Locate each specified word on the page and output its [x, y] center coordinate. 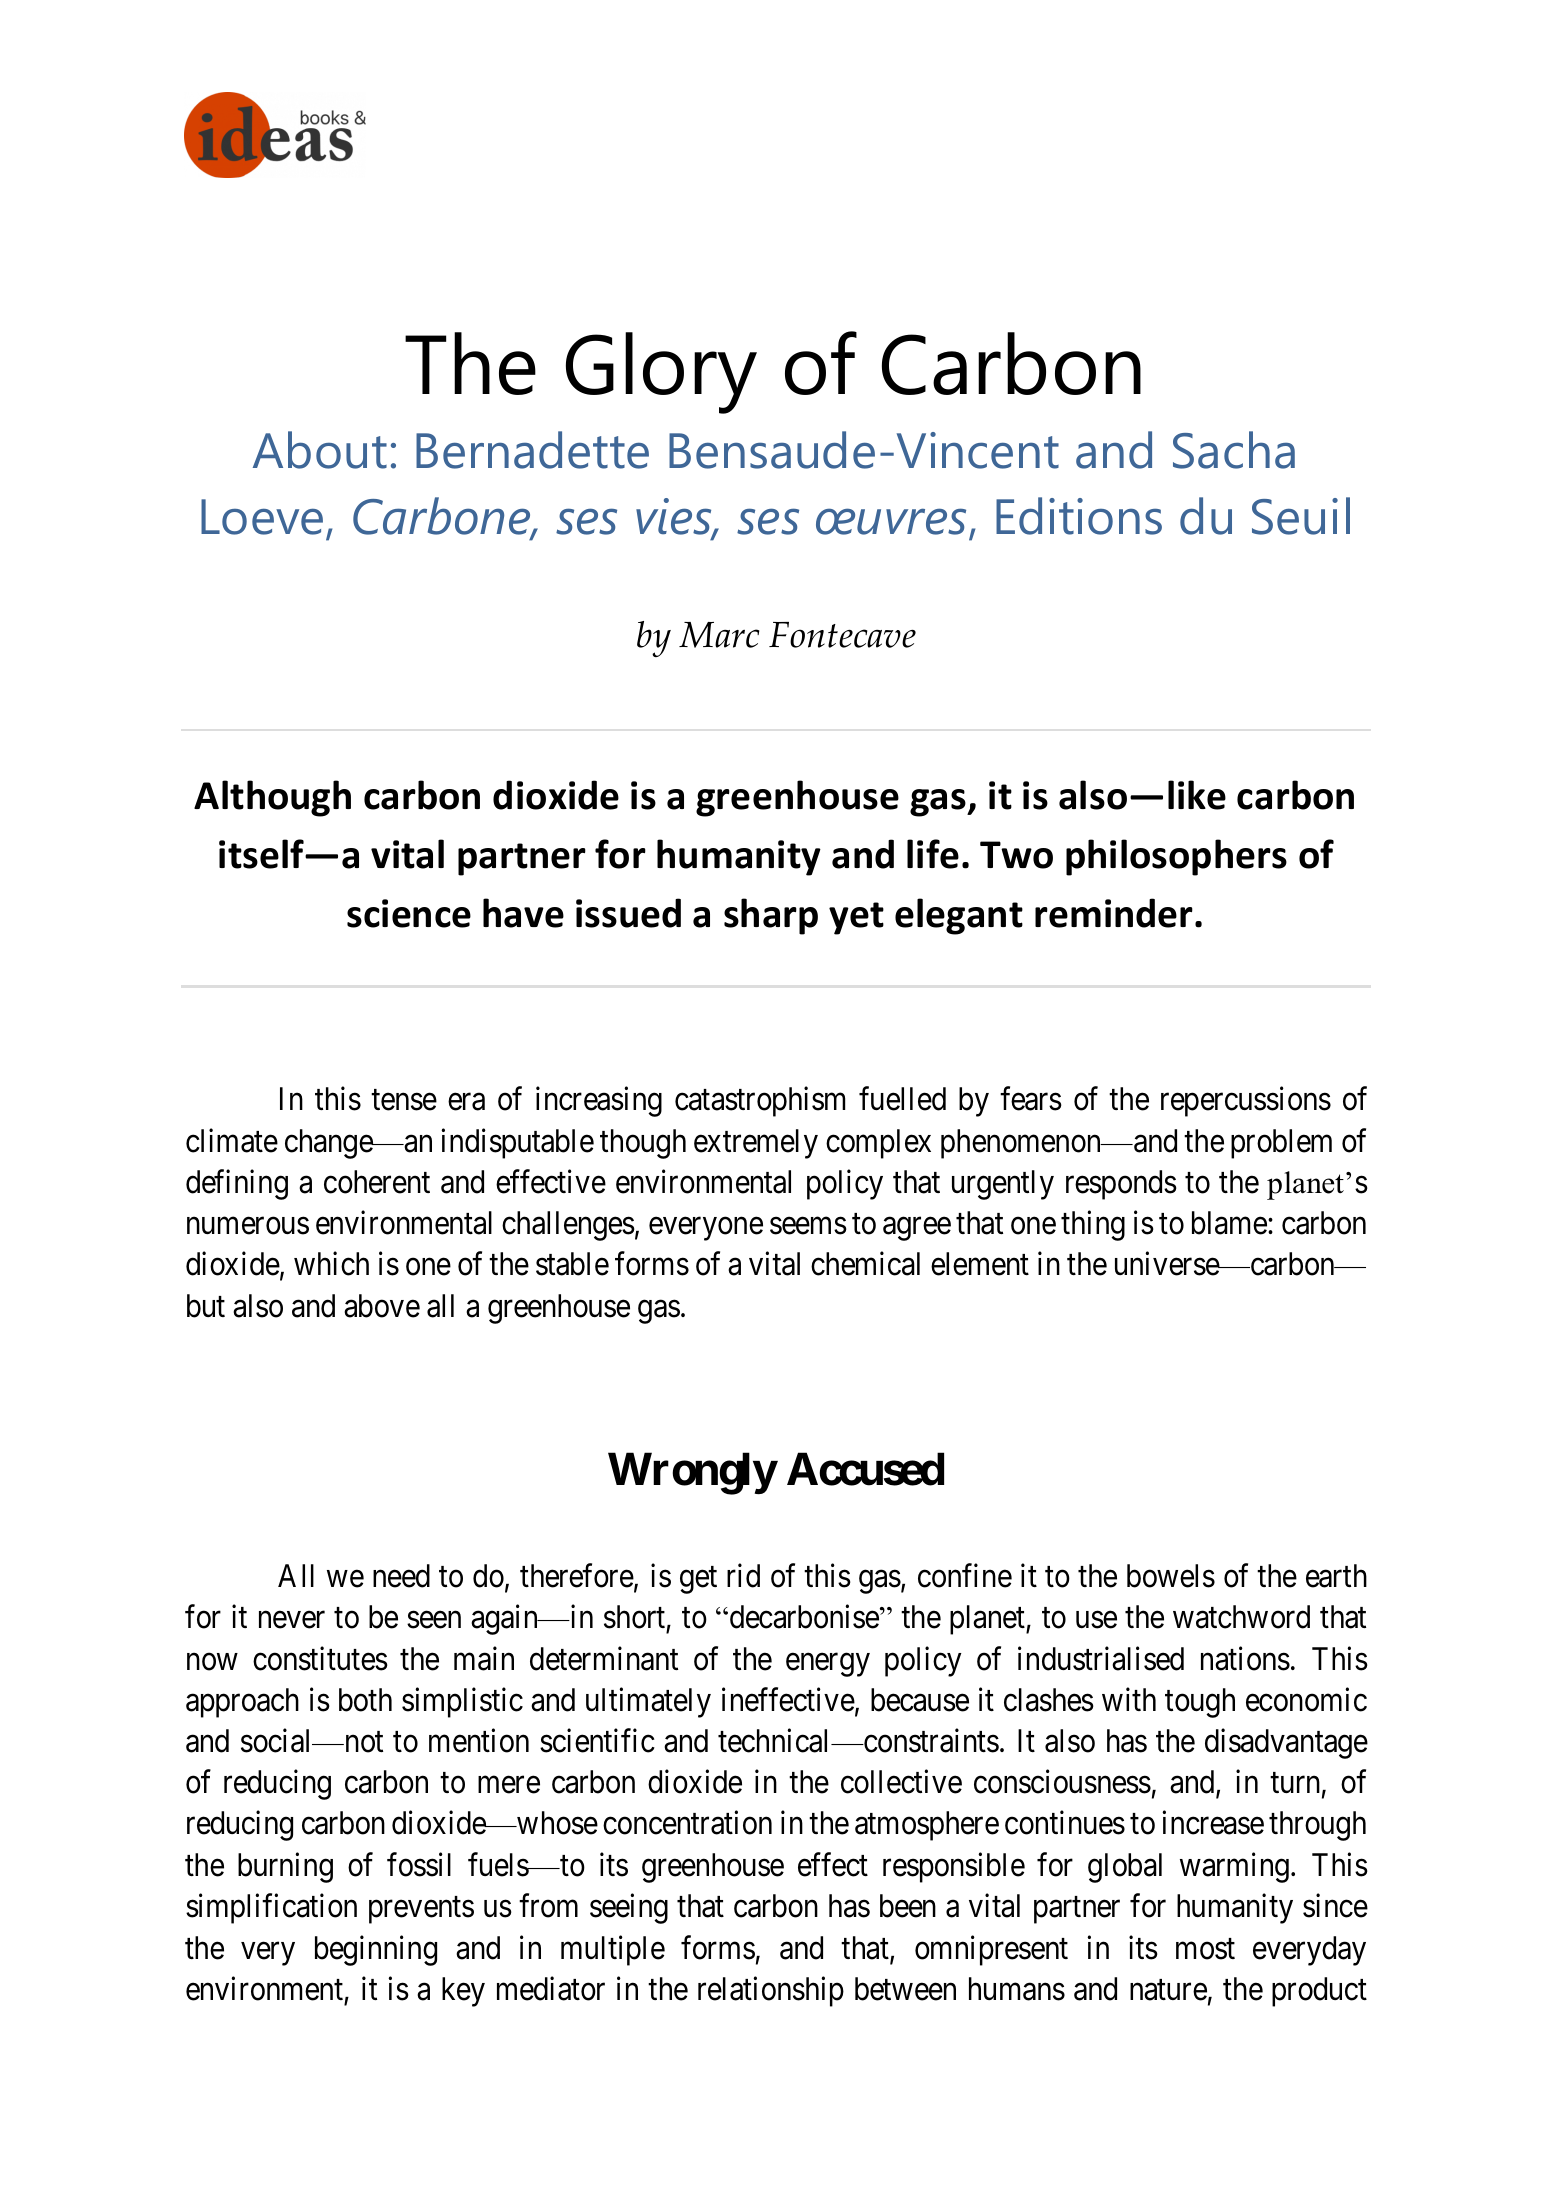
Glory [661, 373]
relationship [771, 1992]
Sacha [1234, 450]
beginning [376, 1951]
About [320, 450]
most [1205, 1949]
